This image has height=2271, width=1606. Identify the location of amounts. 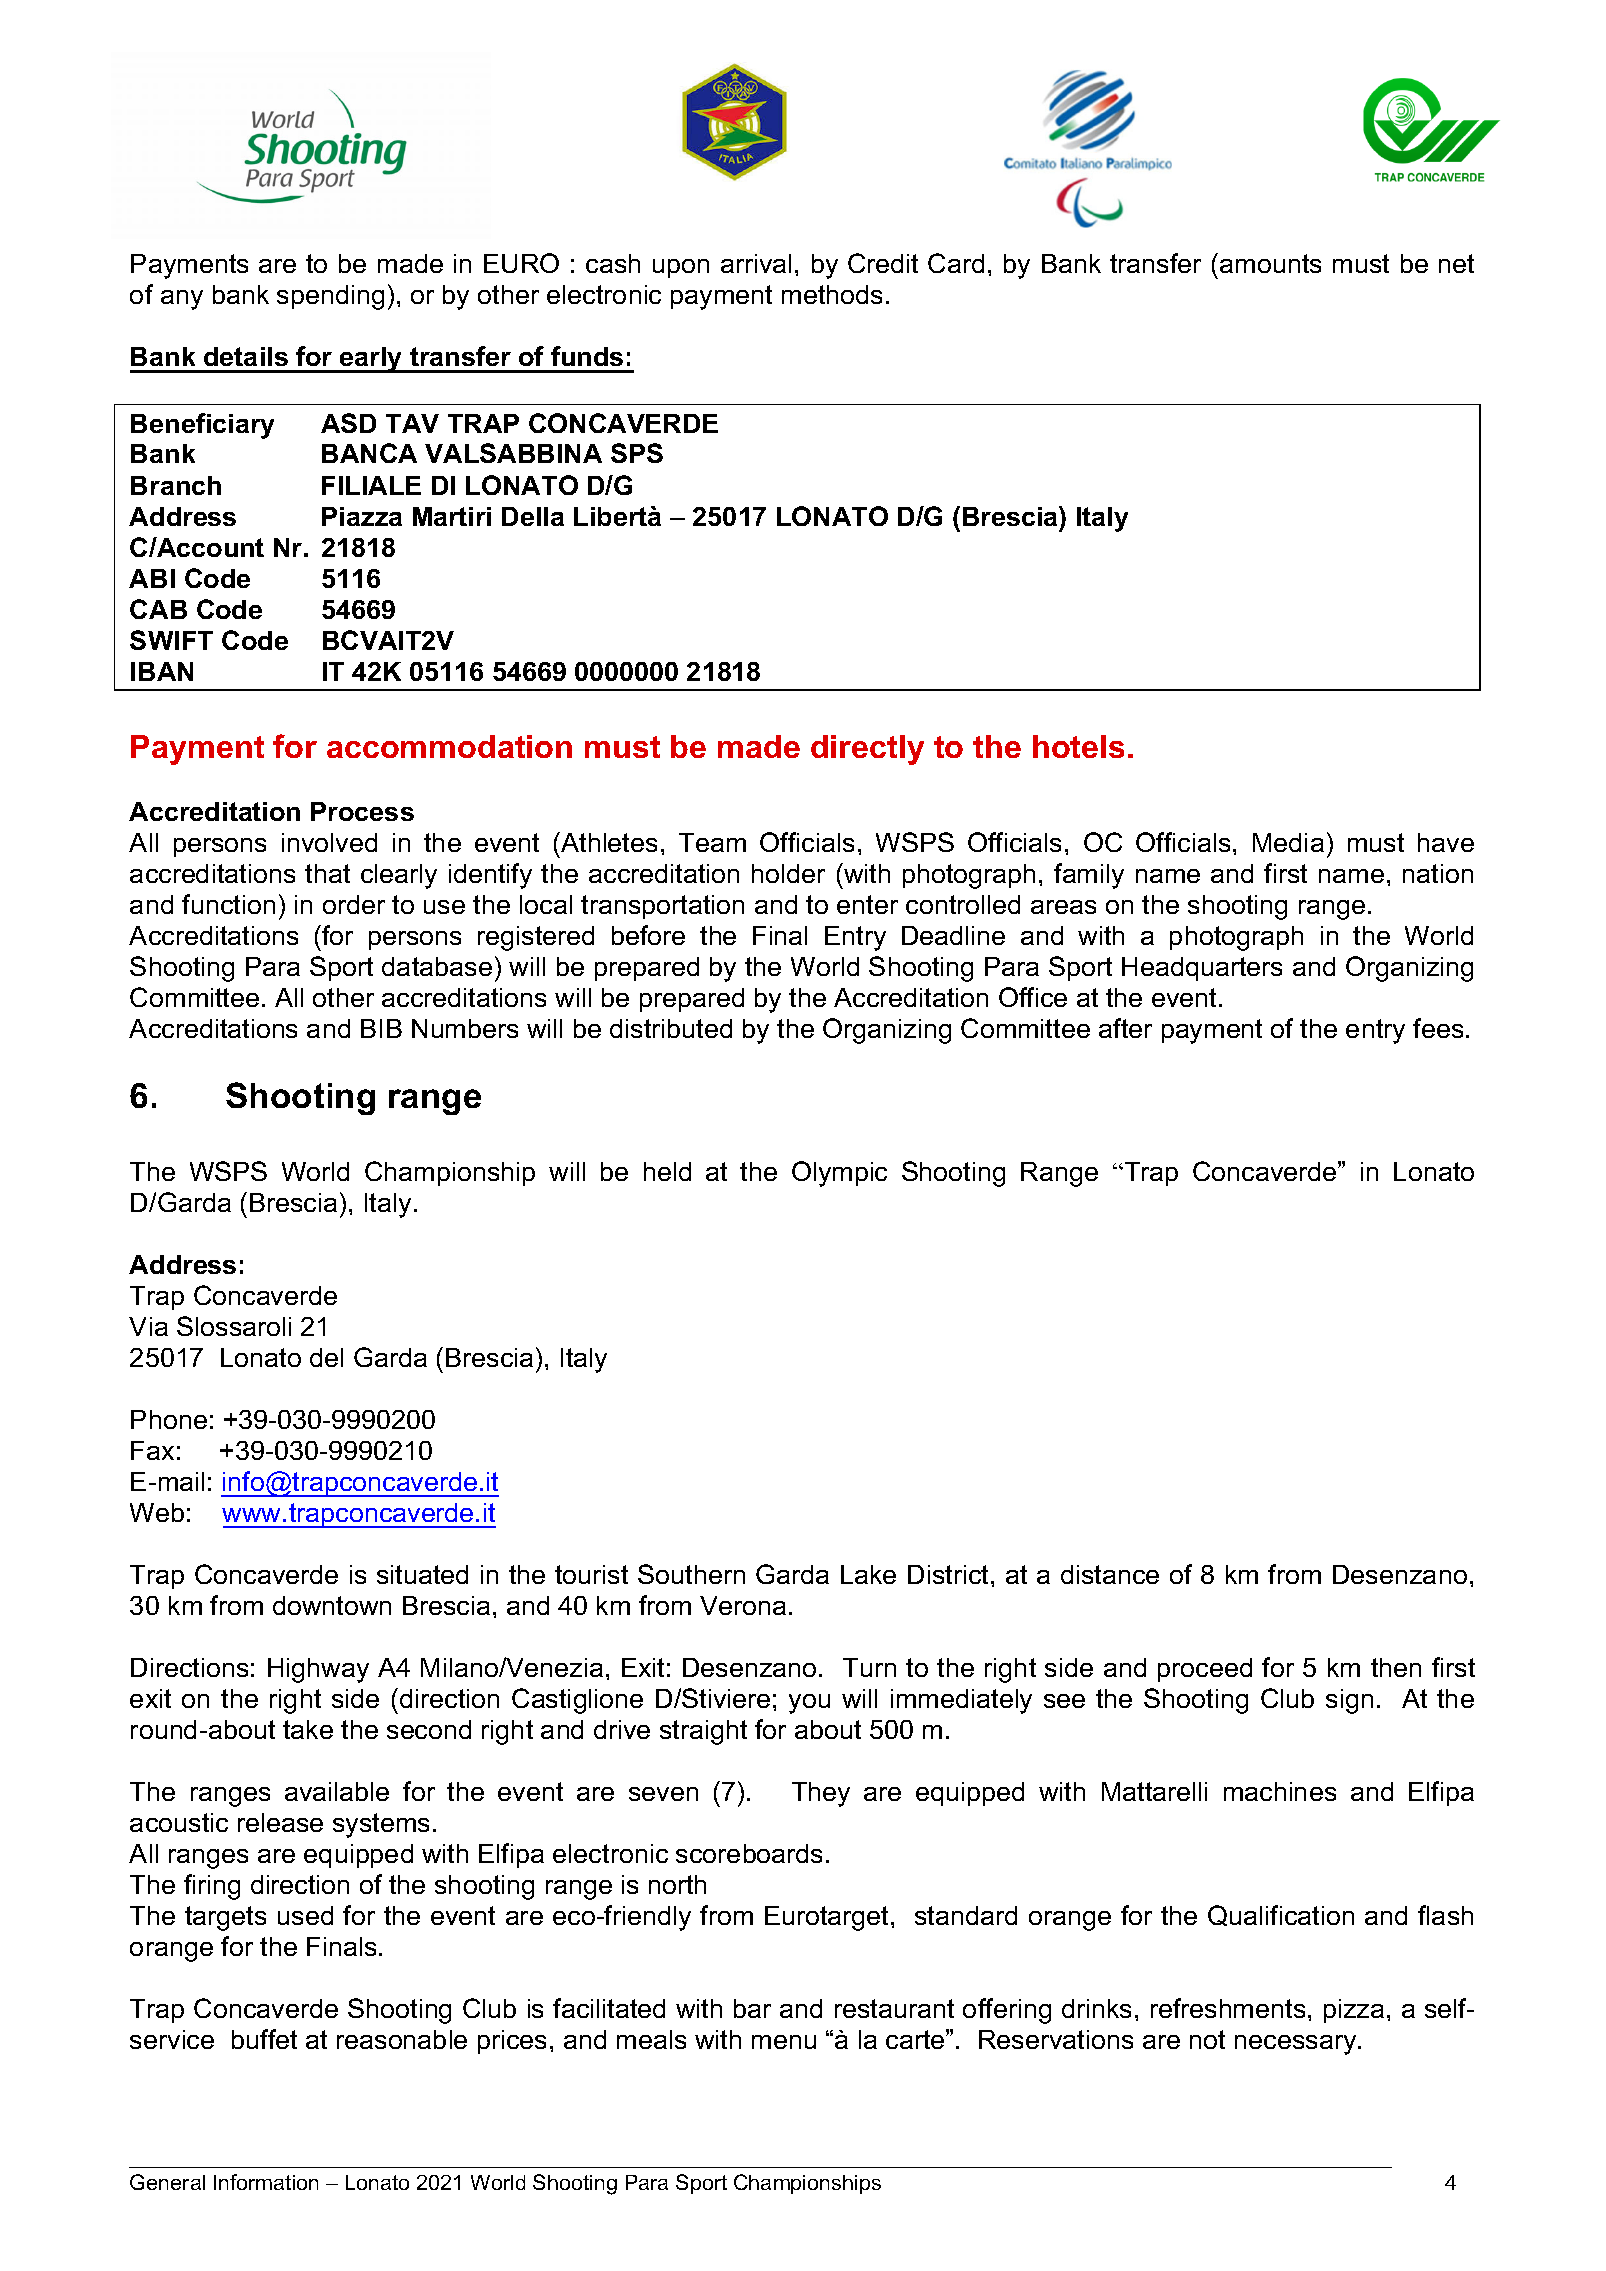
(1270, 263).
